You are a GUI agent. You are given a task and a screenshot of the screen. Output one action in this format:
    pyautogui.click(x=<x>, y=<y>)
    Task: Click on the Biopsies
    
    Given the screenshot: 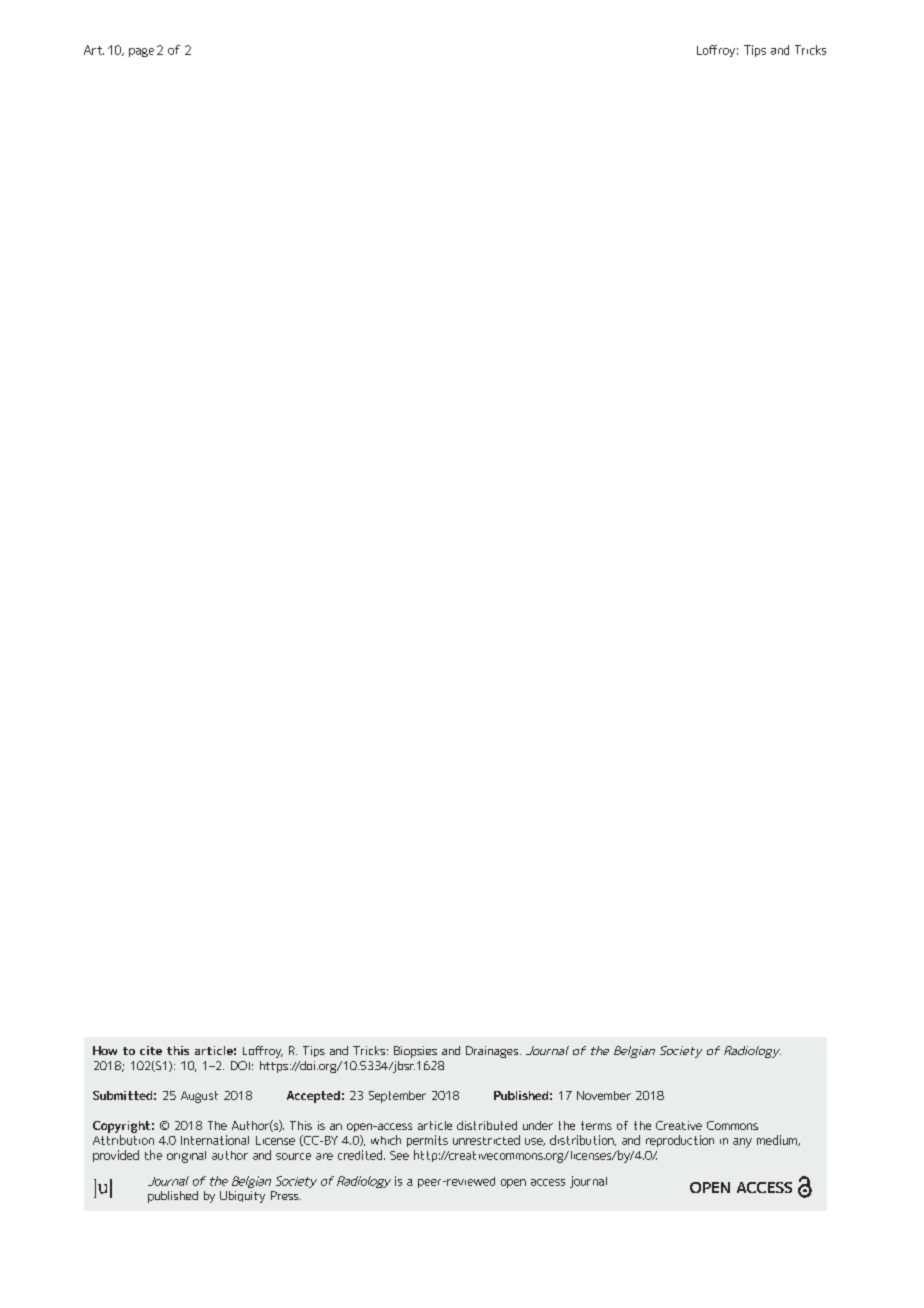 What is the action you would take?
    pyautogui.click(x=415, y=1052)
